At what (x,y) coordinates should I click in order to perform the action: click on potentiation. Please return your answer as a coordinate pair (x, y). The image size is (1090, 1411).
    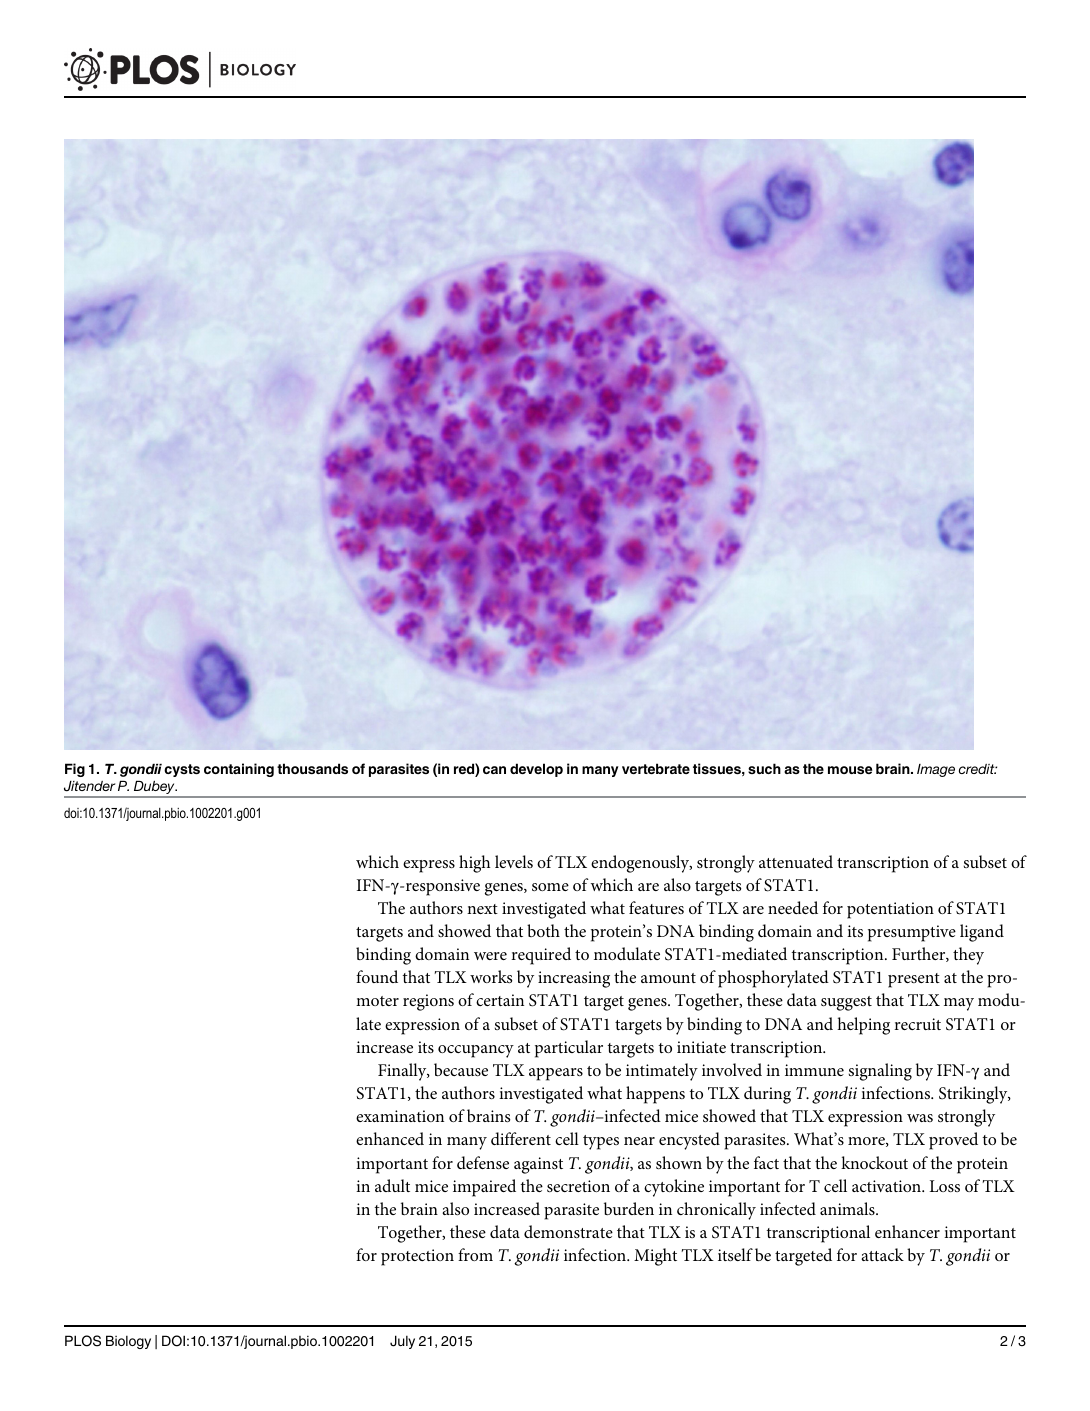
    Looking at the image, I should click on (890, 910).
